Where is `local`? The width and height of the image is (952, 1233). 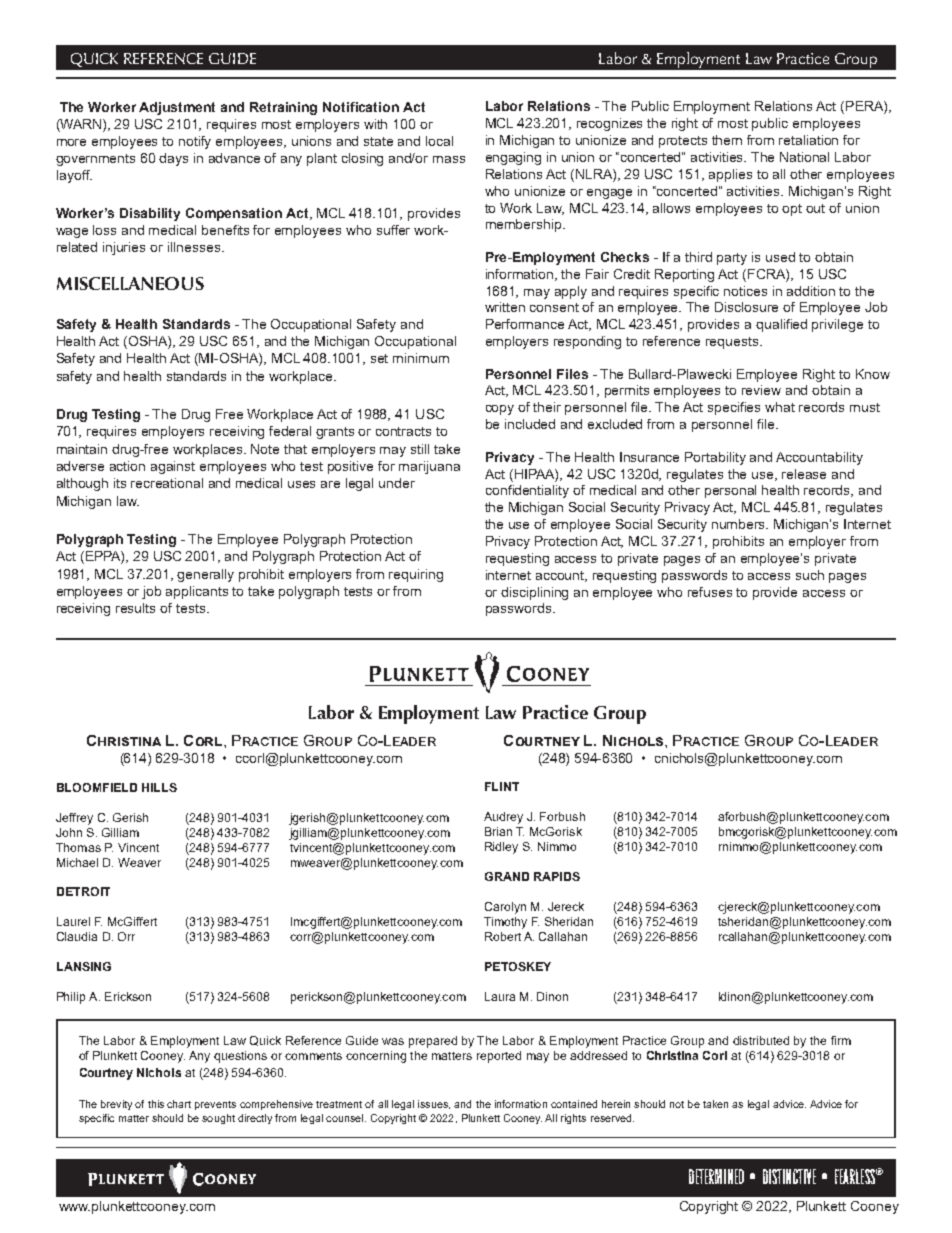 local is located at coordinates (439, 141).
